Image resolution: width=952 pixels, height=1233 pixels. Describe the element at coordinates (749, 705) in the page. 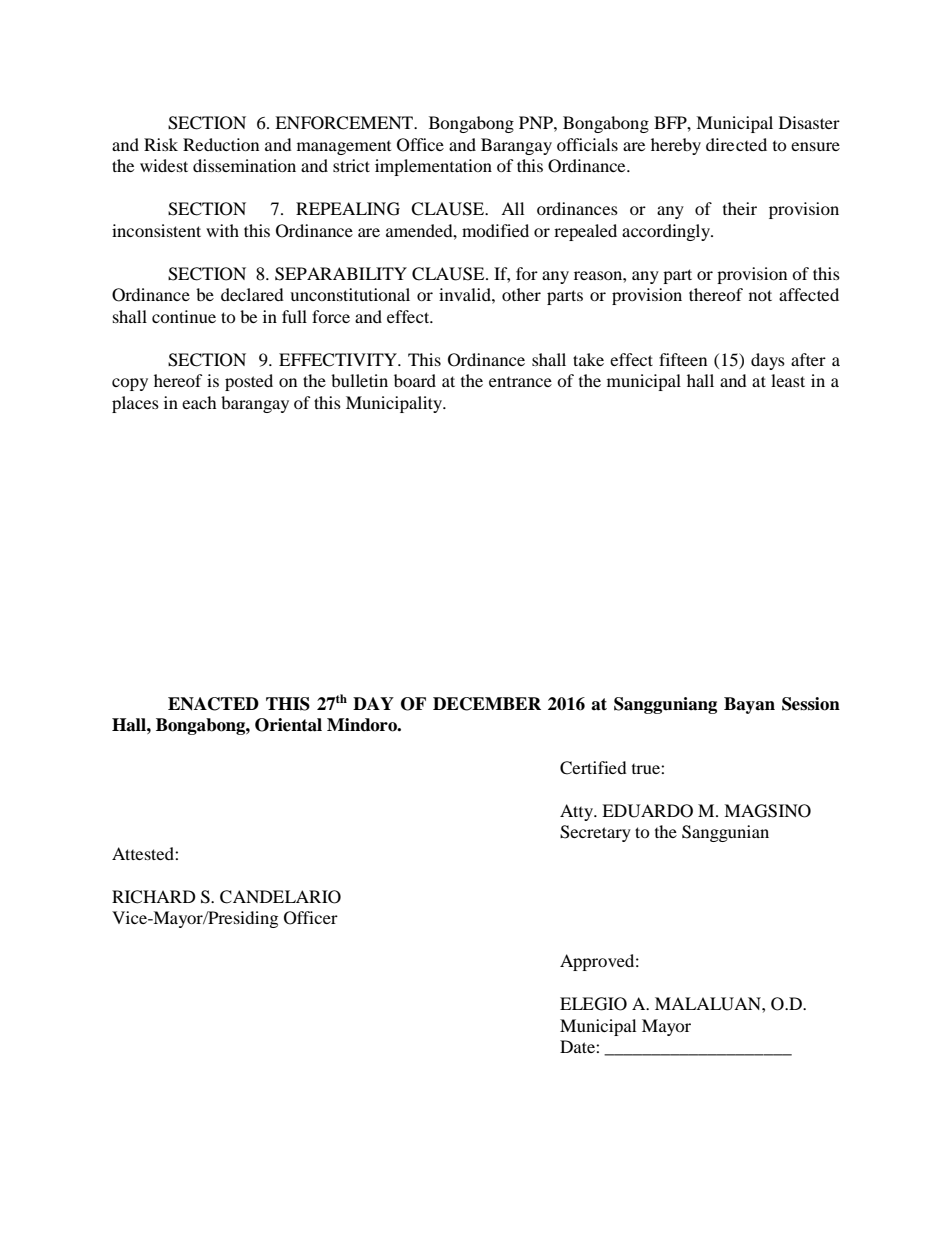

I see `Bayan` at that location.
